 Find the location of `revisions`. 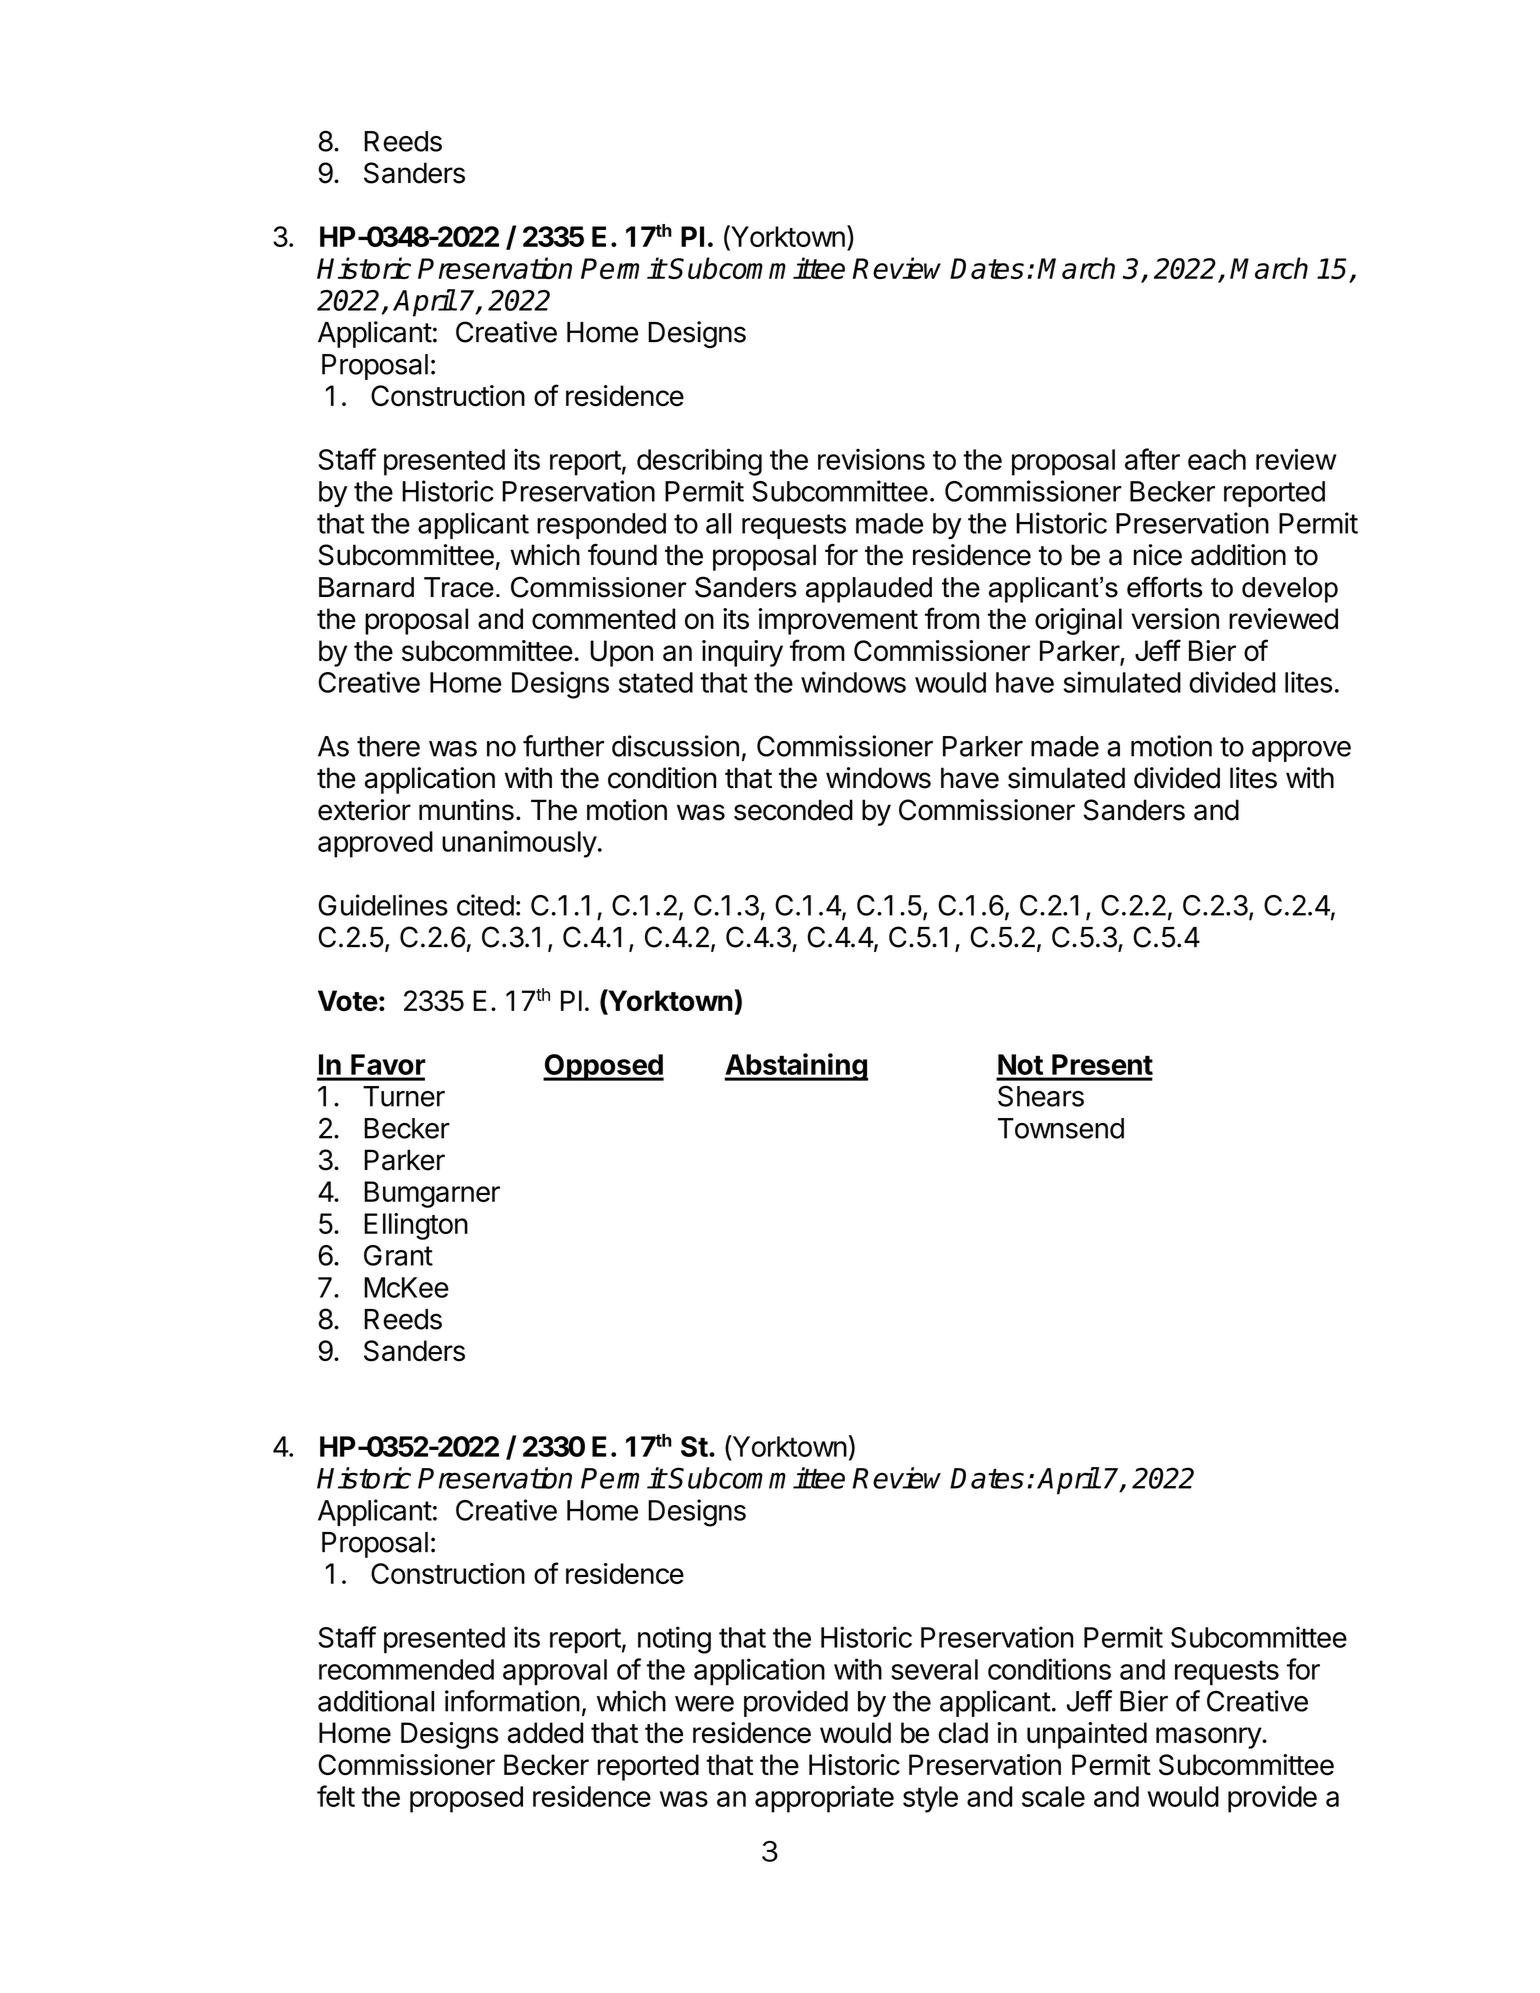

revisions is located at coordinates (871, 459).
